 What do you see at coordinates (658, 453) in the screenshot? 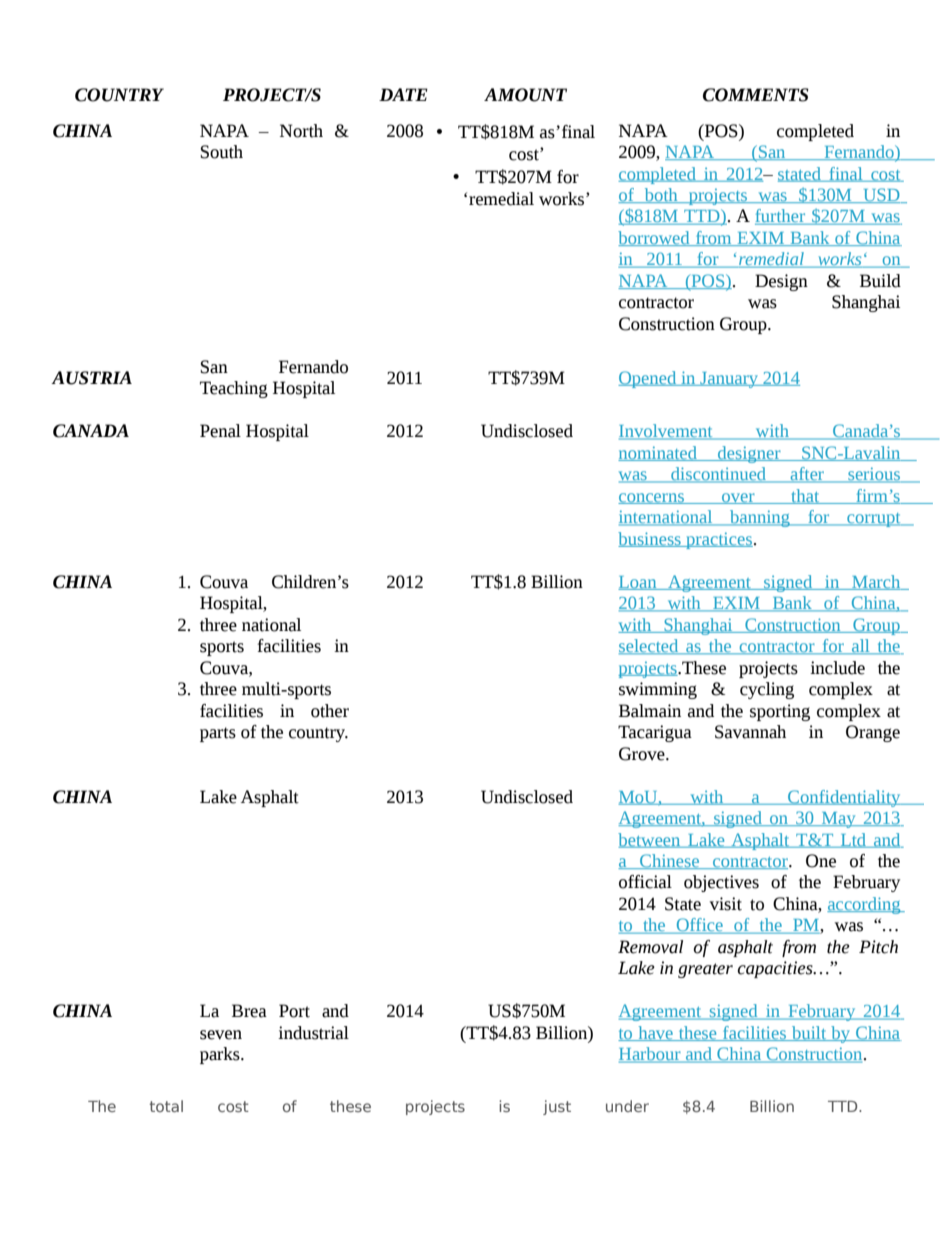
I see `nominated` at bounding box center [658, 453].
